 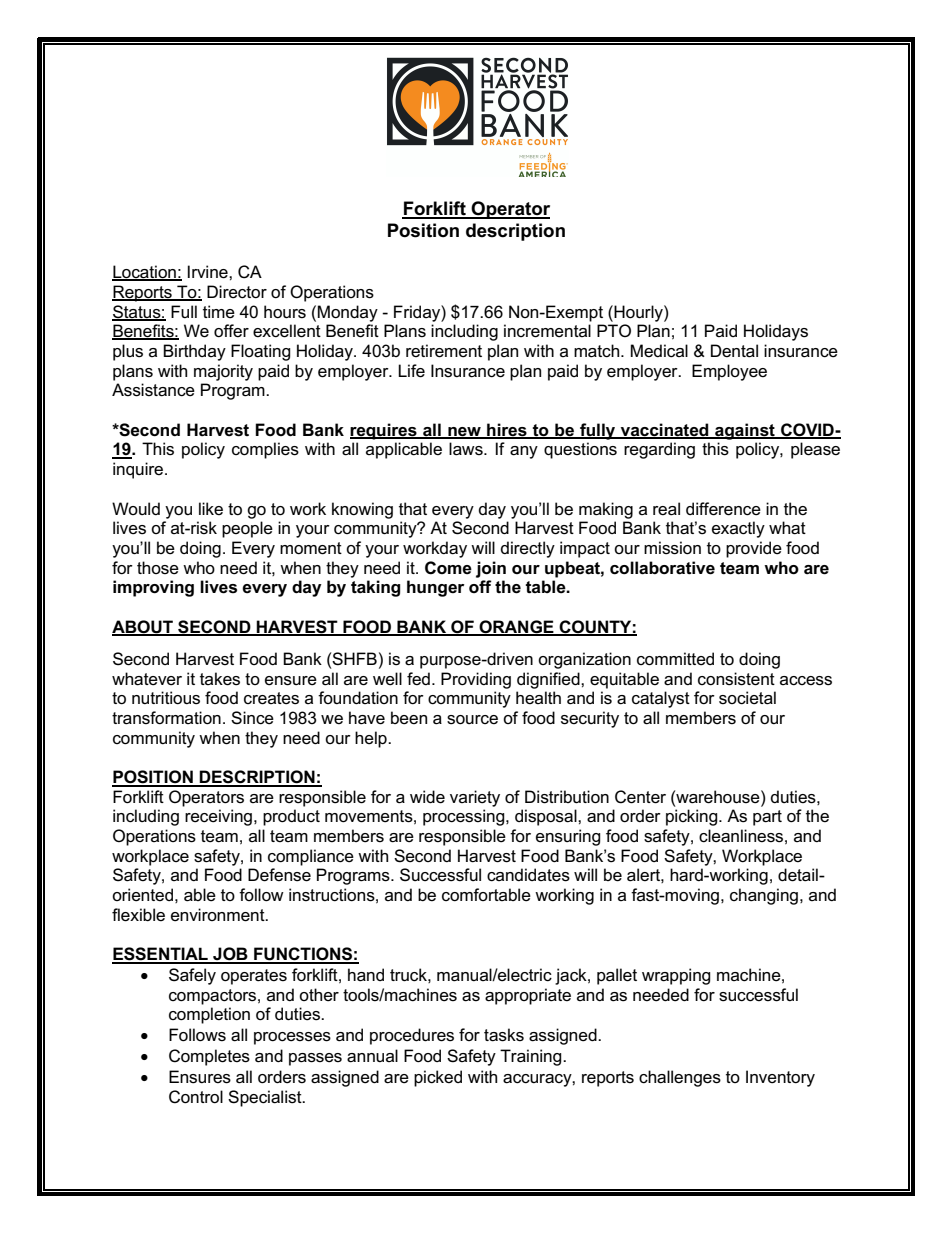 What do you see at coordinates (734, 351) in the screenshot?
I see `Dental` at bounding box center [734, 351].
